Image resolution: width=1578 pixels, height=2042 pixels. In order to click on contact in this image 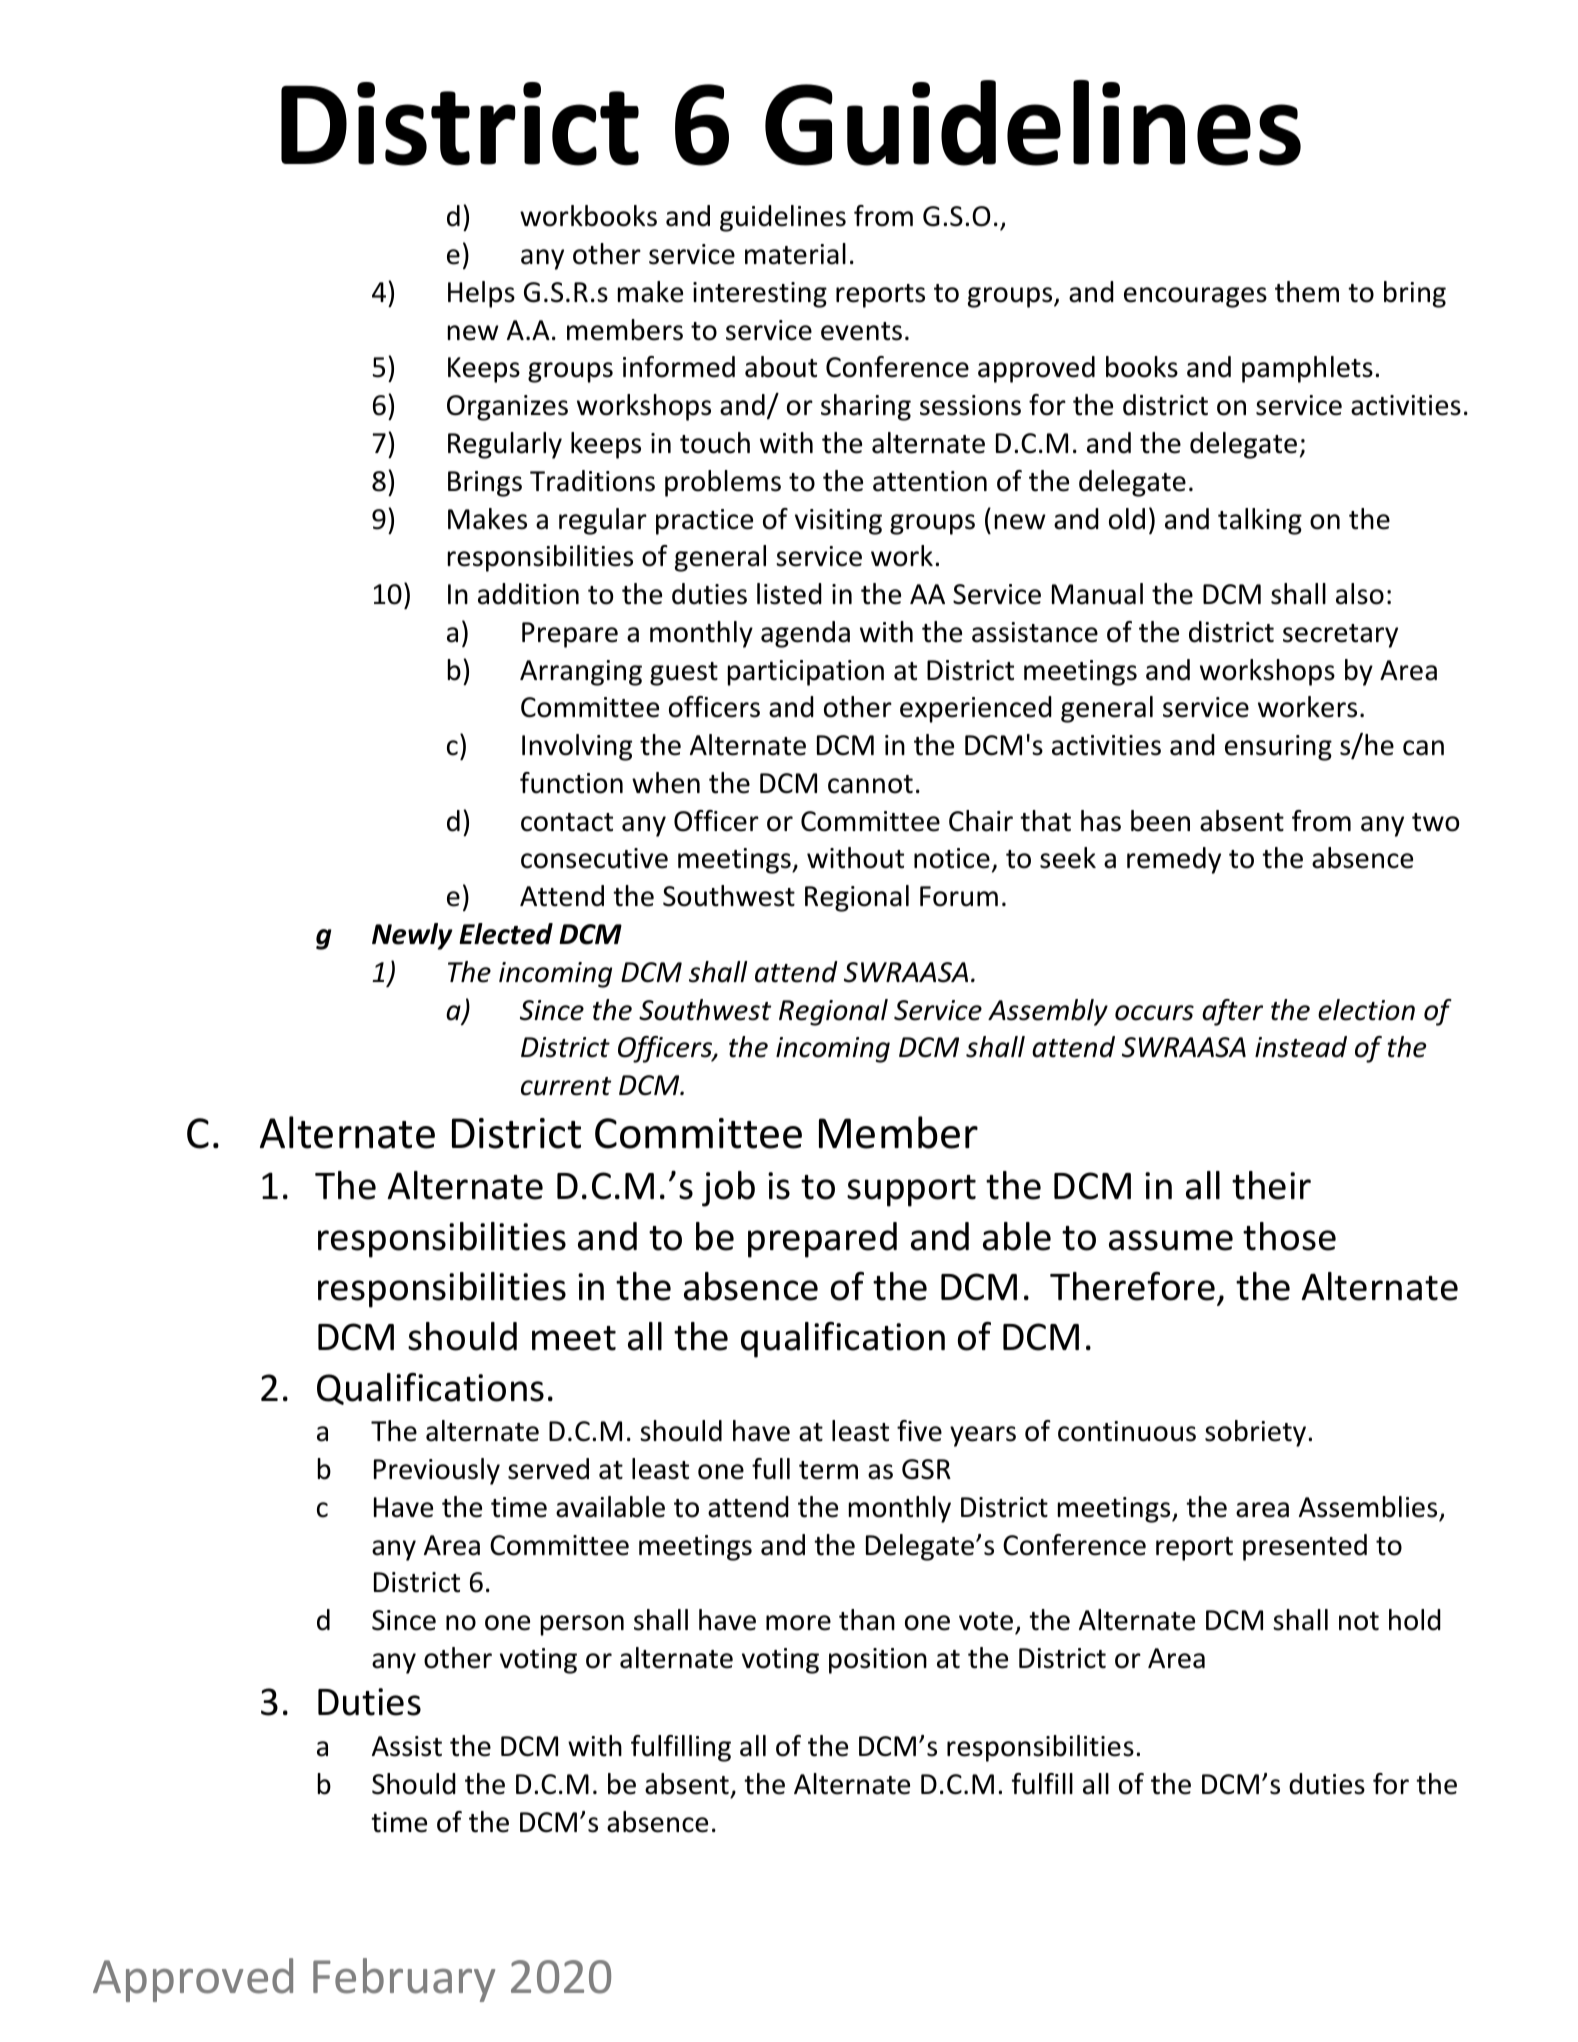, I will do `click(567, 822)`.
